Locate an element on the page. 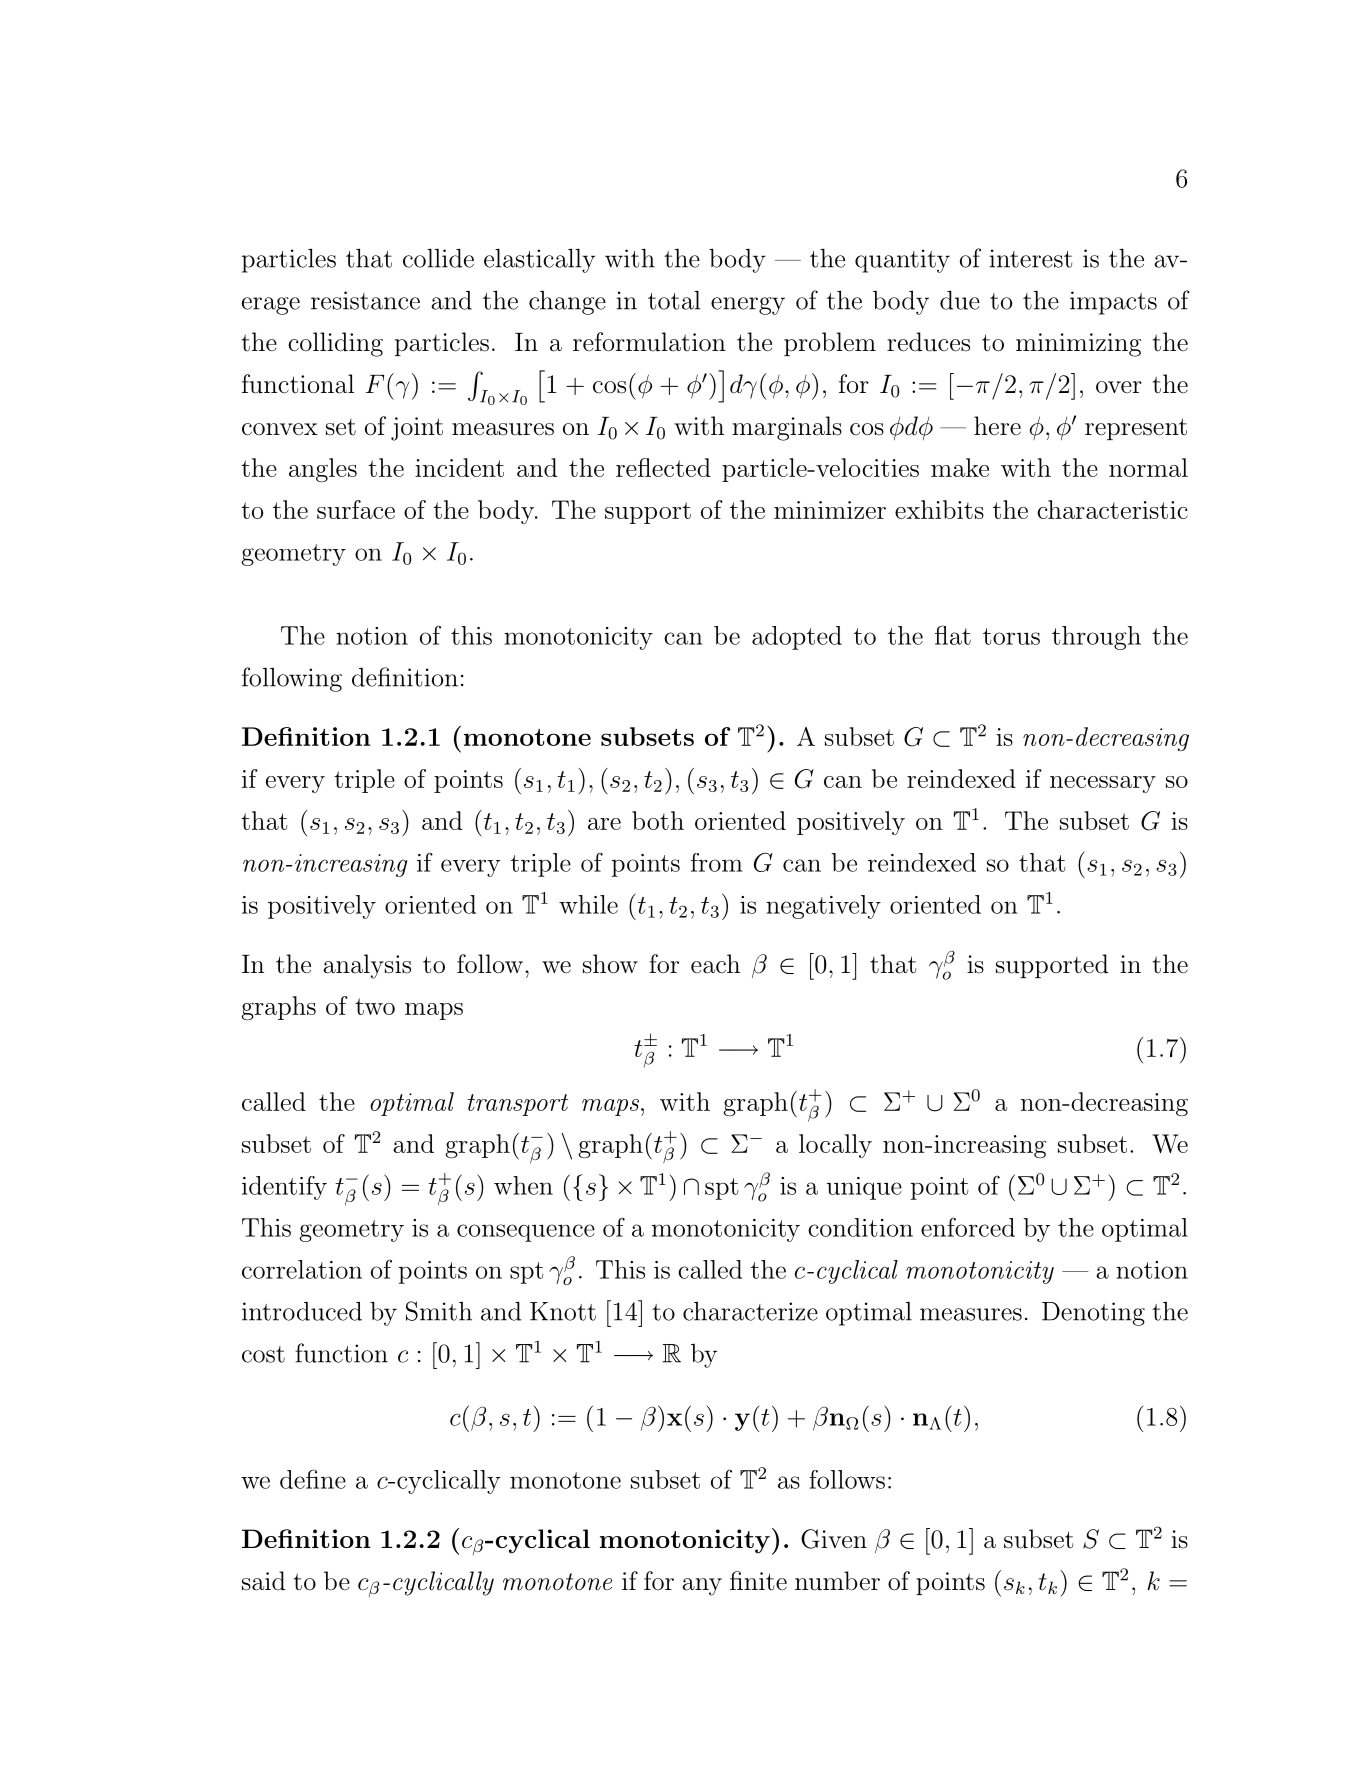  interest is located at coordinates (1030, 258).
